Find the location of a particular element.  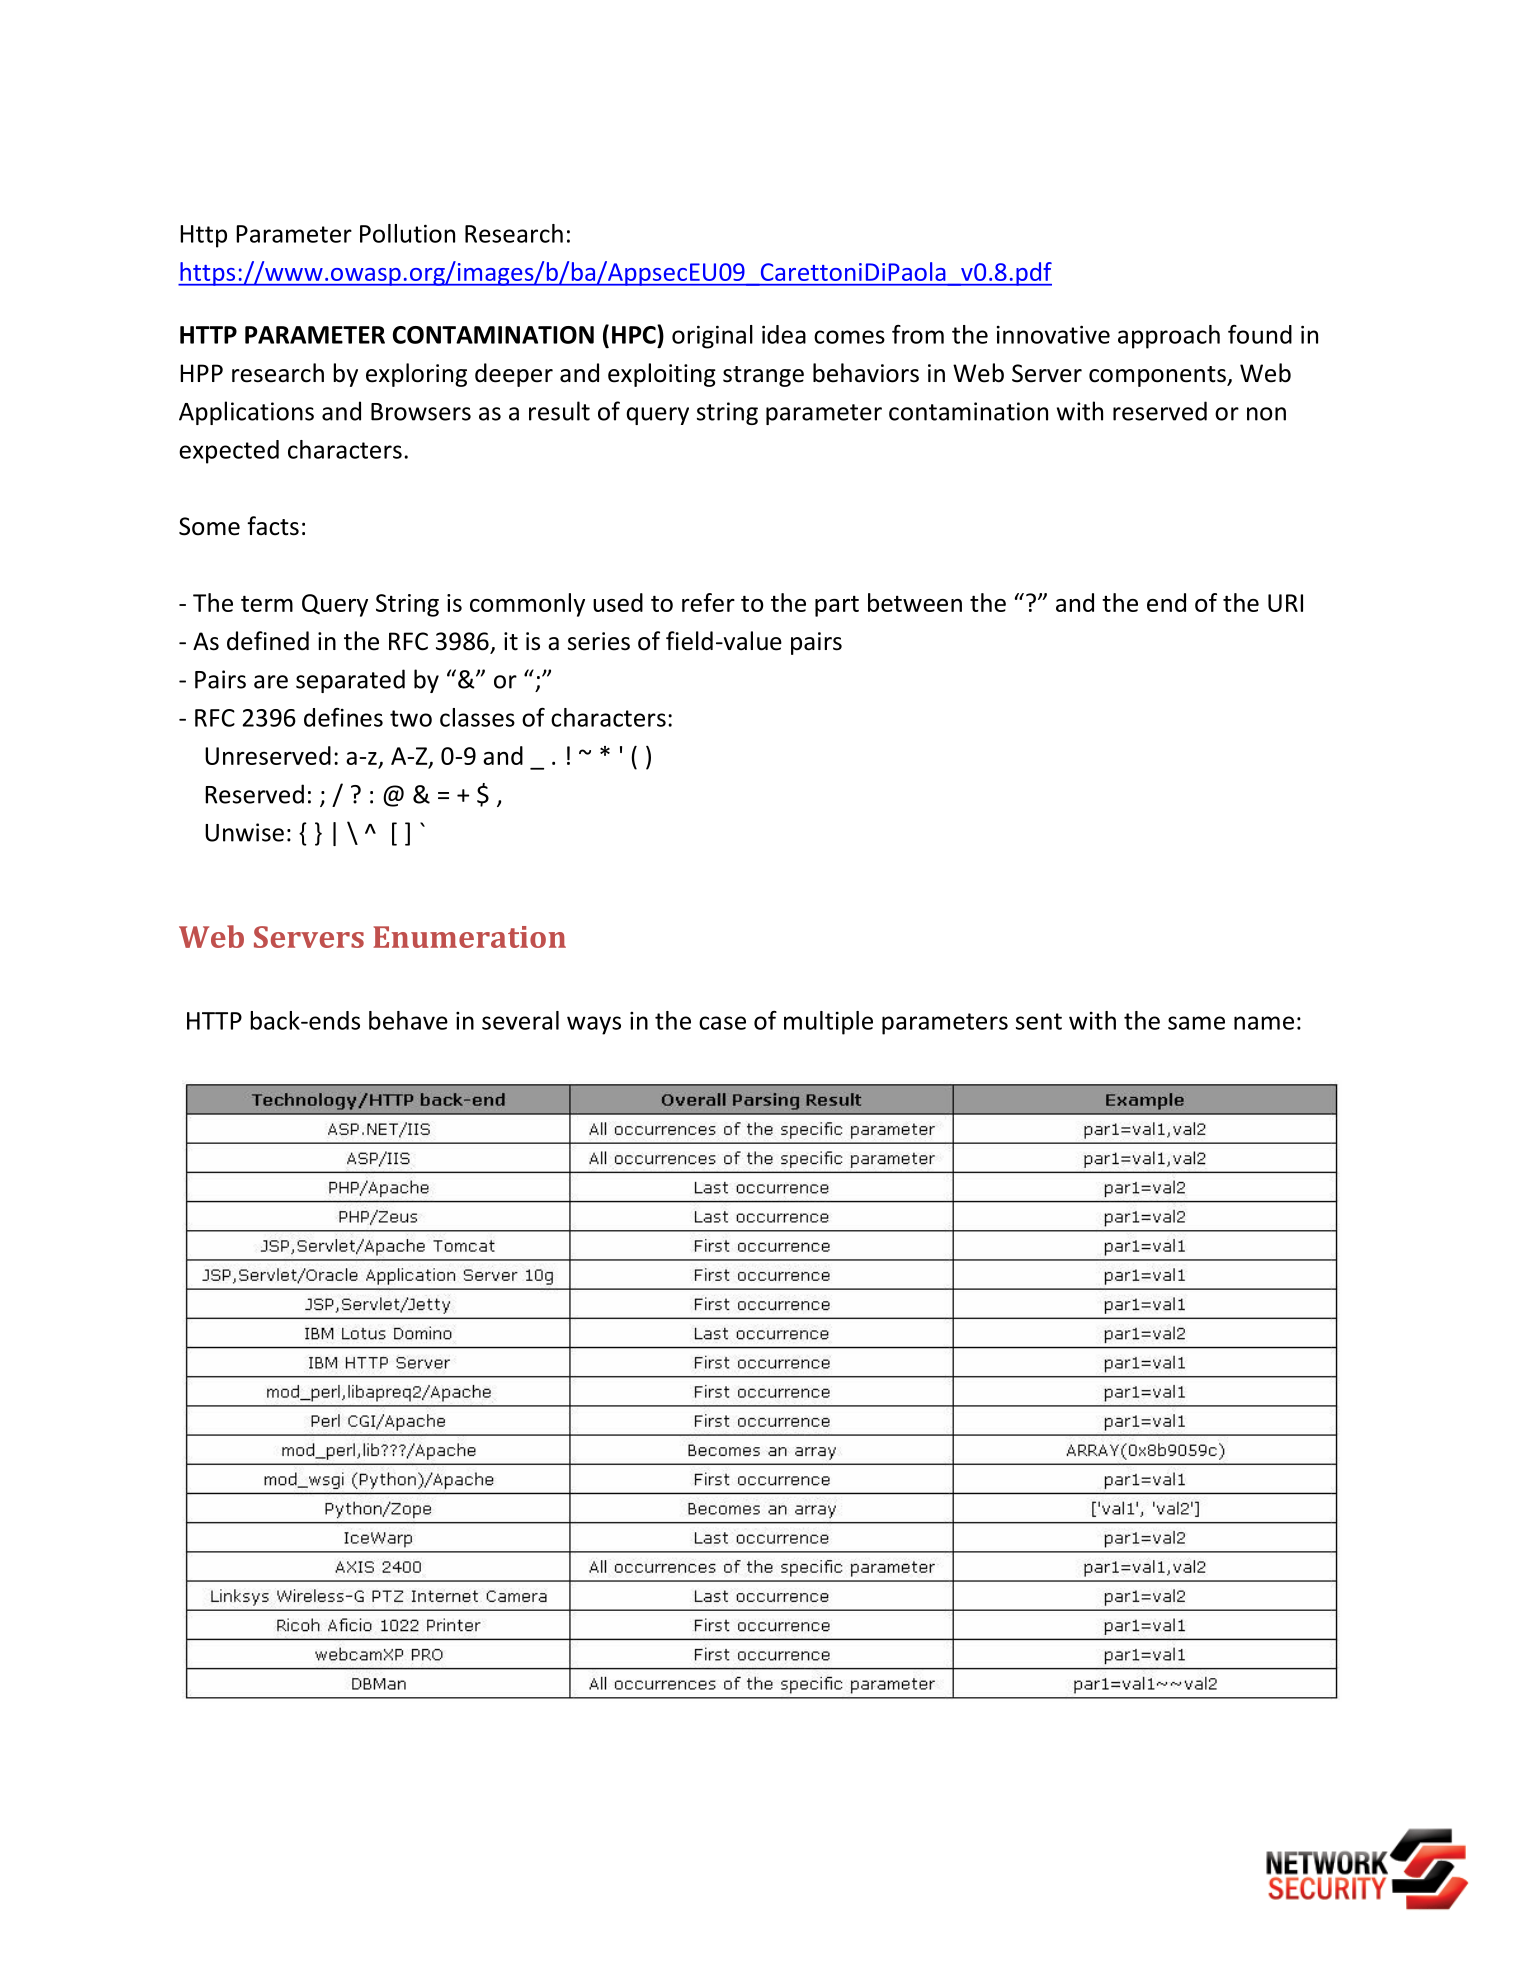

refer is located at coordinates (708, 602).
